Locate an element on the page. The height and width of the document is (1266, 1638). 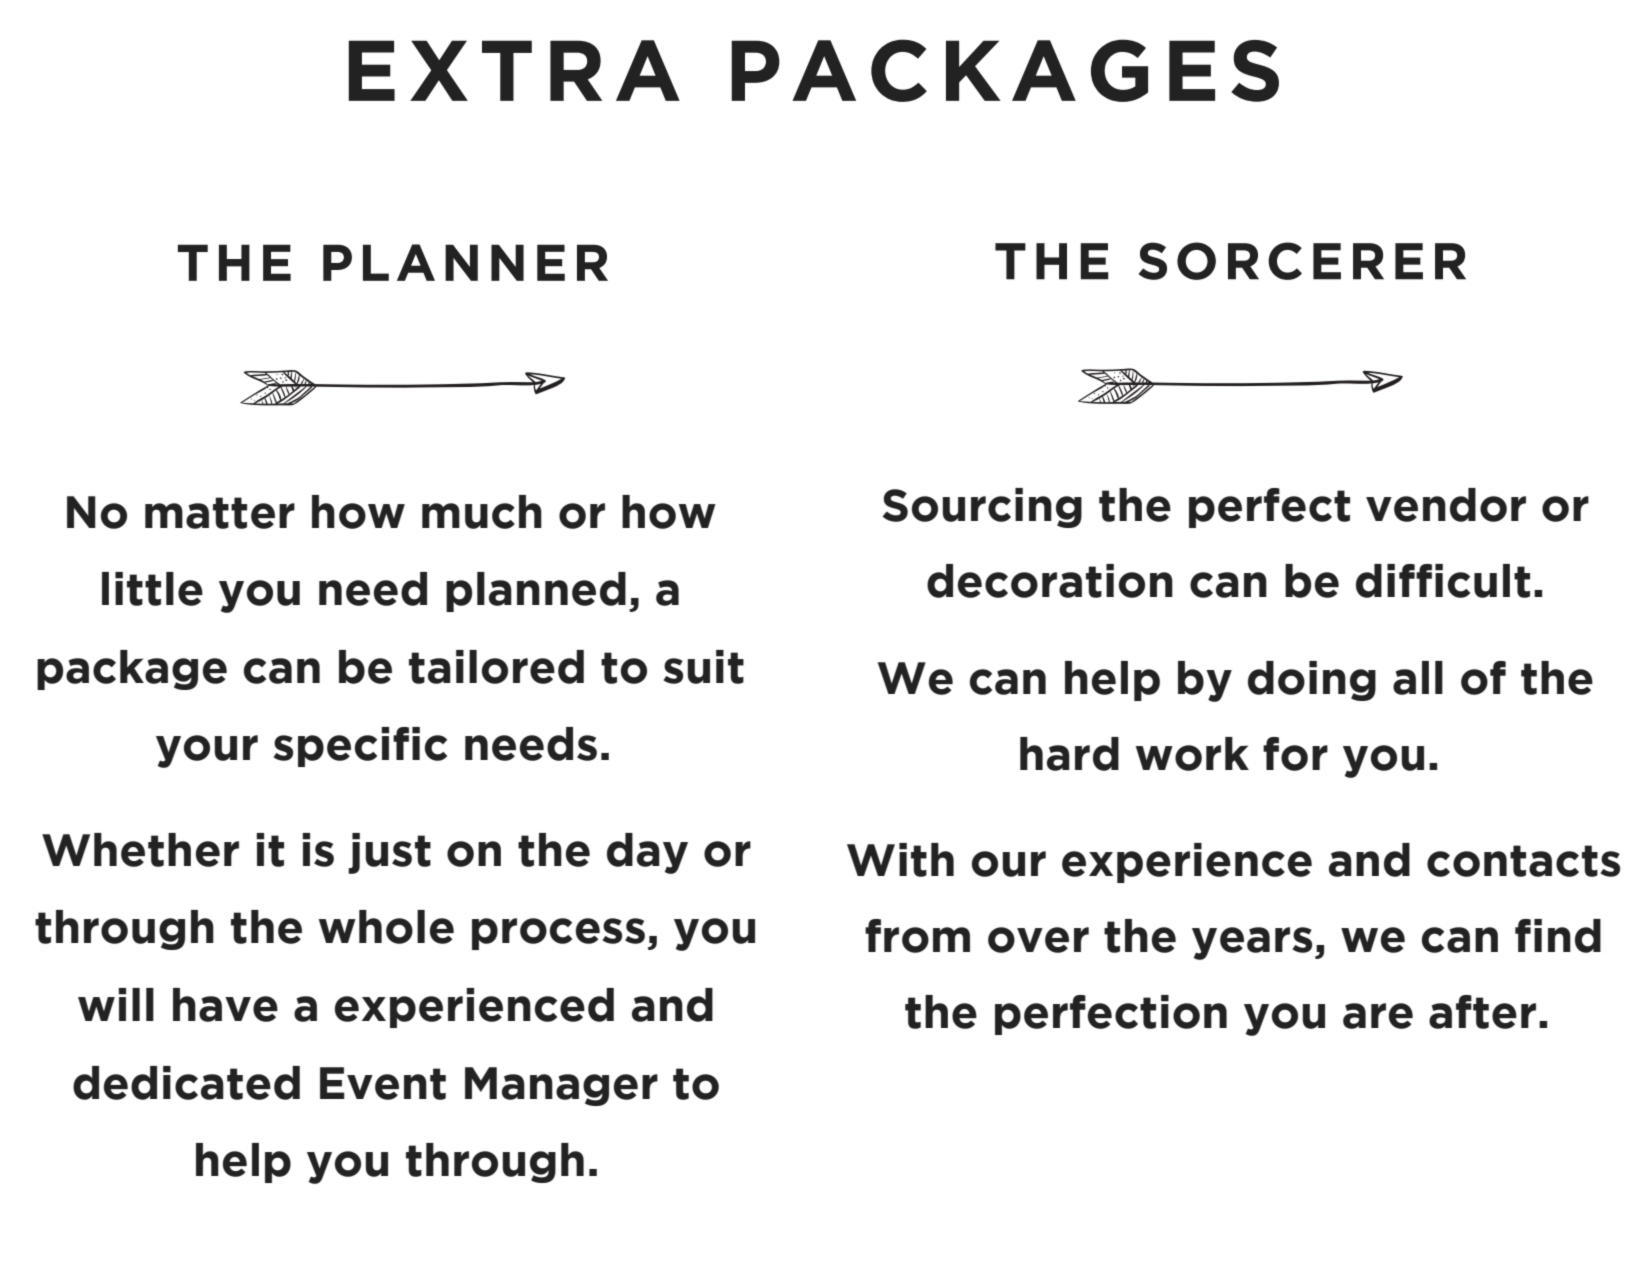
EXTRA is located at coordinates (514, 70).
